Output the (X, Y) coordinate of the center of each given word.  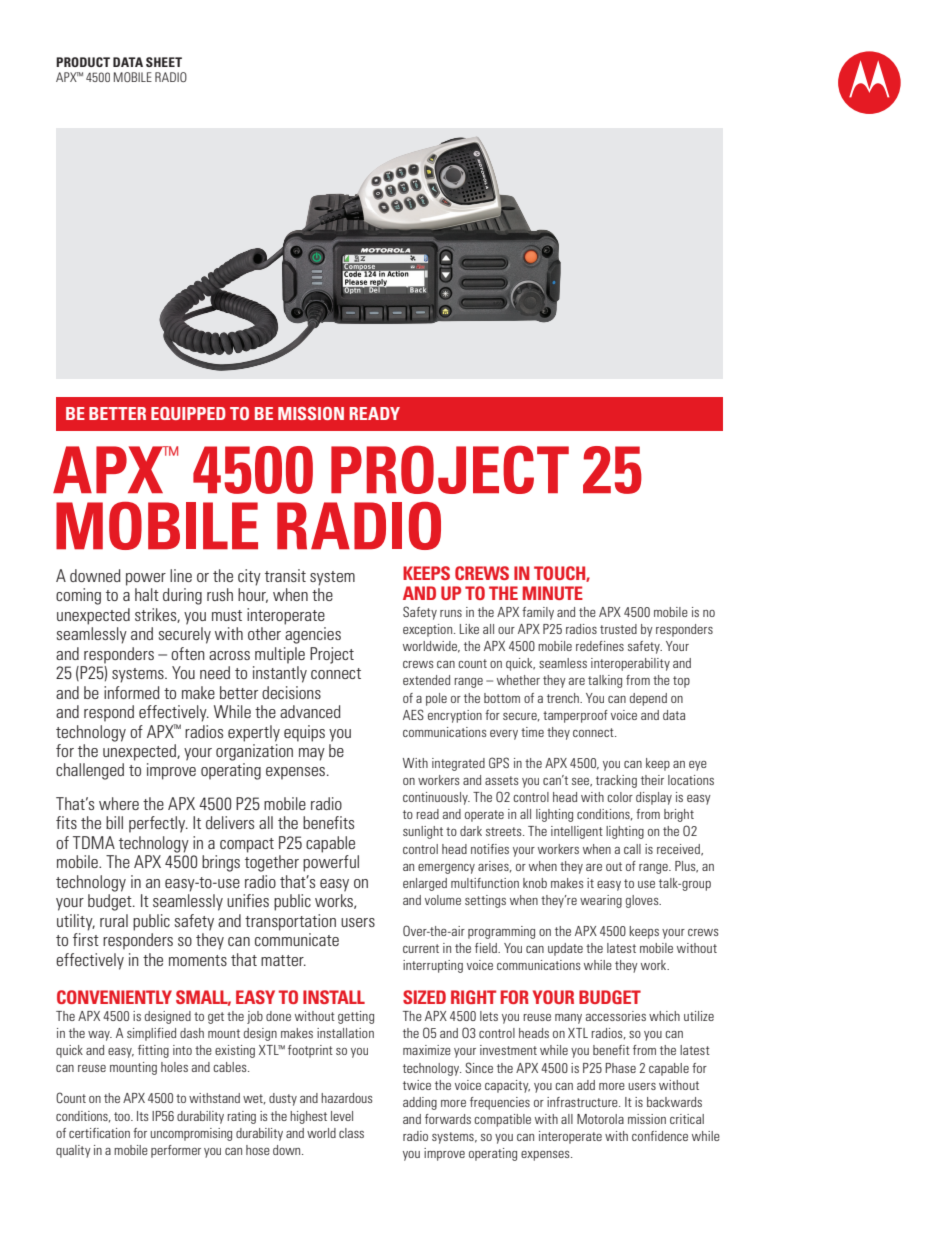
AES (413, 714)
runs (451, 613)
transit (285, 575)
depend (648, 699)
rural (114, 920)
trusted (618, 629)
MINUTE (553, 593)
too (123, 1116)
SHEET (164, 62)
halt (147, 594)
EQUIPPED (188, 413)
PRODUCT (83, 62)
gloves (643, 901)
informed (132, 692)
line (181, 575)
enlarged (425, 884)
